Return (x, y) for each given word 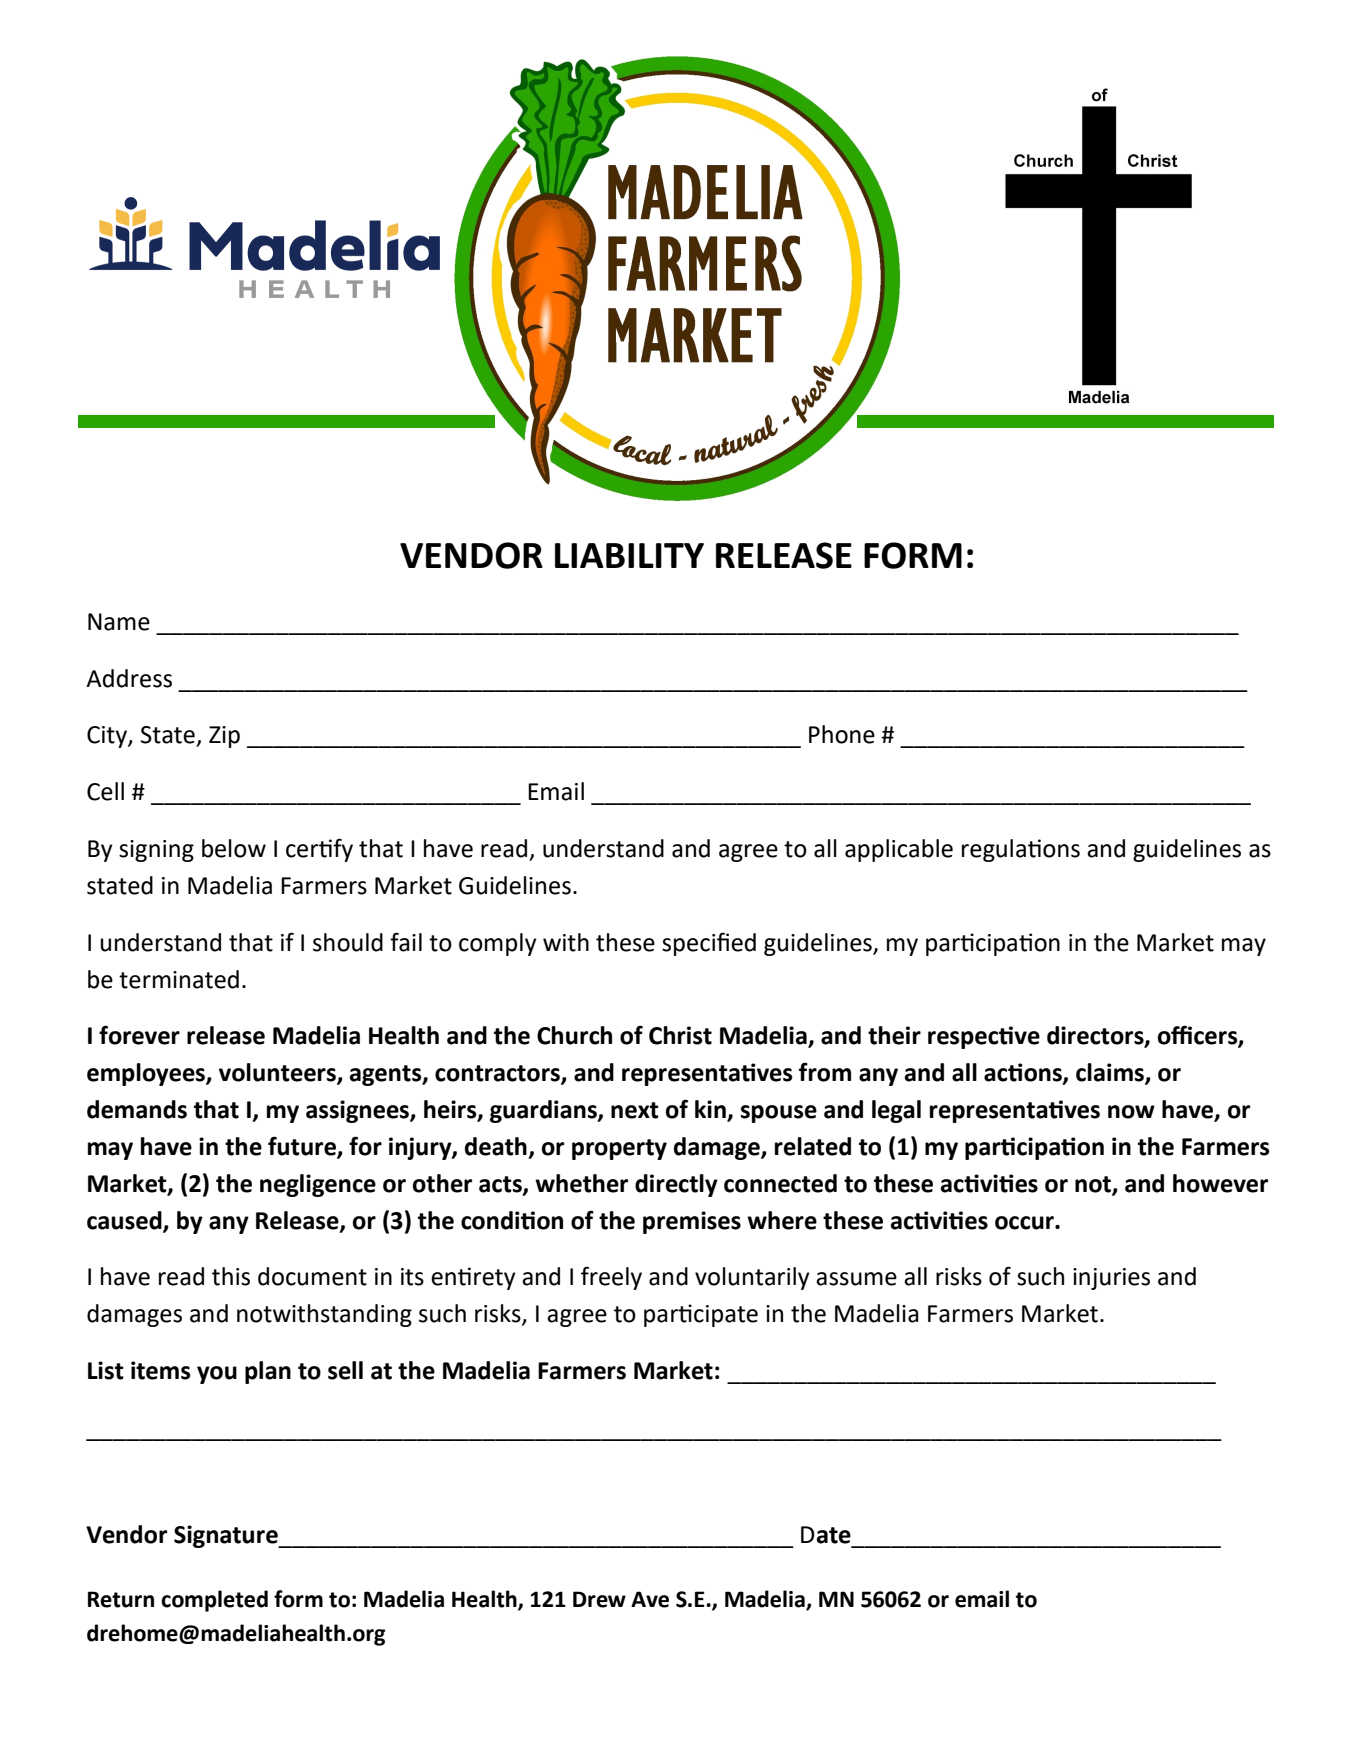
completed (214, 1601)
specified (709, 944)
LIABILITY (629, 555)
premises (692, 1222)
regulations (1021, 850)
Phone (842, 734)
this (231, 1276)
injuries (1111, 1279)
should (348, 942)
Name (119, 622)
